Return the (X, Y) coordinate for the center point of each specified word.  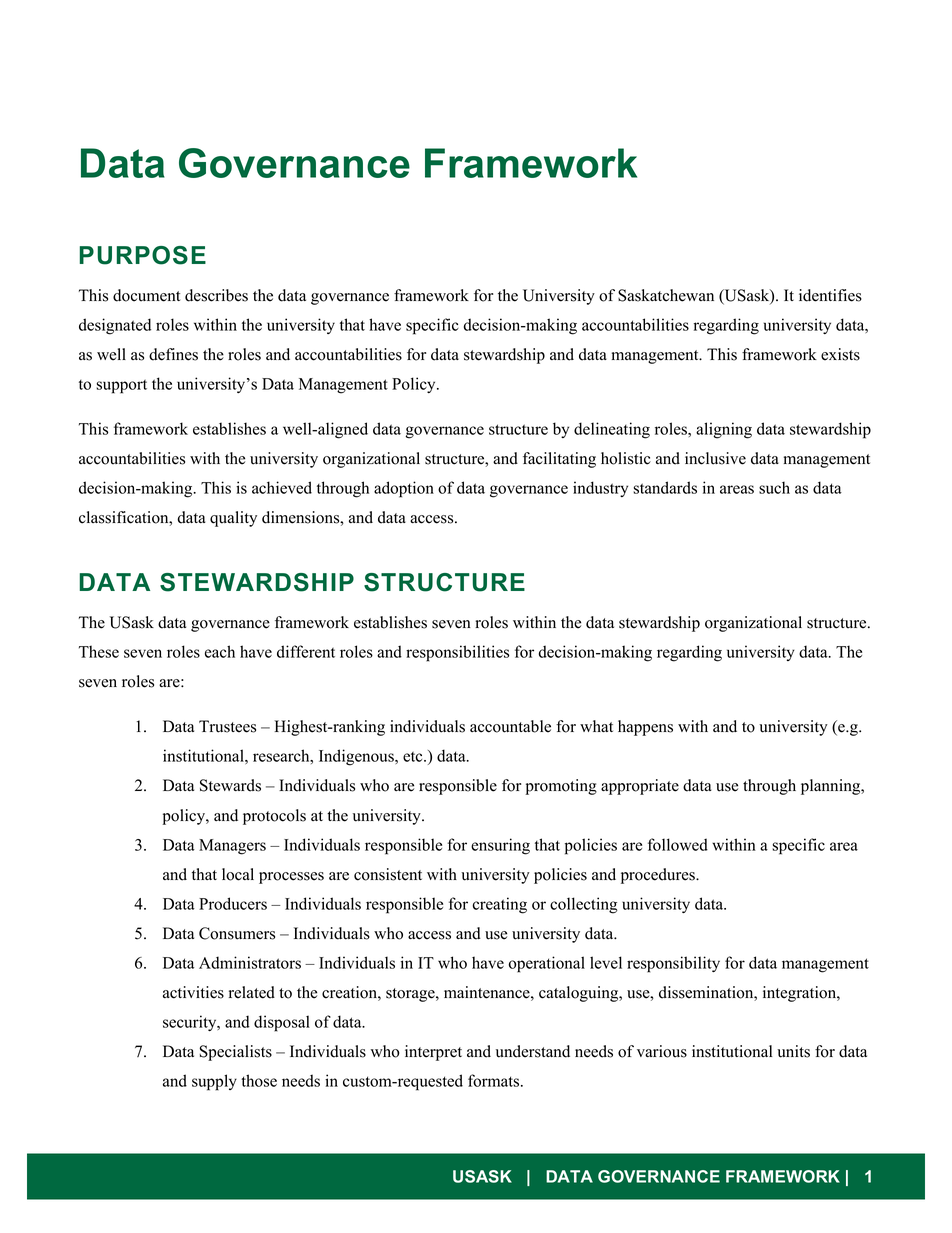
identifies (830, 295)
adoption (404, 489)
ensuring (500, 846)
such (774, 487)
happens (645, 728)
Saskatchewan (666, 295)
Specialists (235, 1053)
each (220, 651)
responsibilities (457, 653)
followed (678, 844)
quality (233, 519)
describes (216, 295)
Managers (232, 847)
